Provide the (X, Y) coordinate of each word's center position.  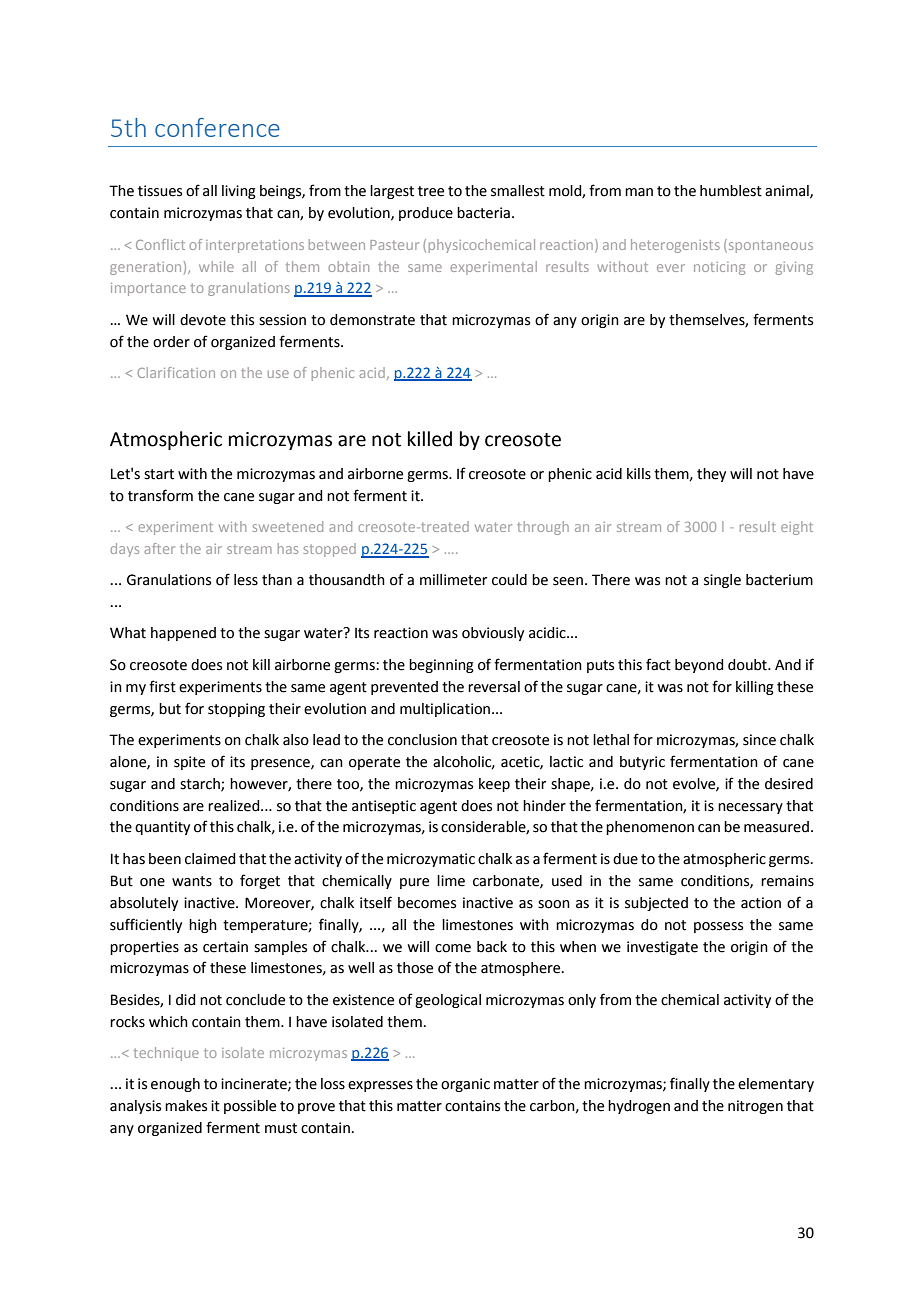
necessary (750, 808)
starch (201, 784)
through (543, 528)
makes (186, 1106)
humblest (731, 191)
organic (465, 1085)
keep (494, 785)
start (159, 474)
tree (431, 191)
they (711, 475)
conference (217, 127)
